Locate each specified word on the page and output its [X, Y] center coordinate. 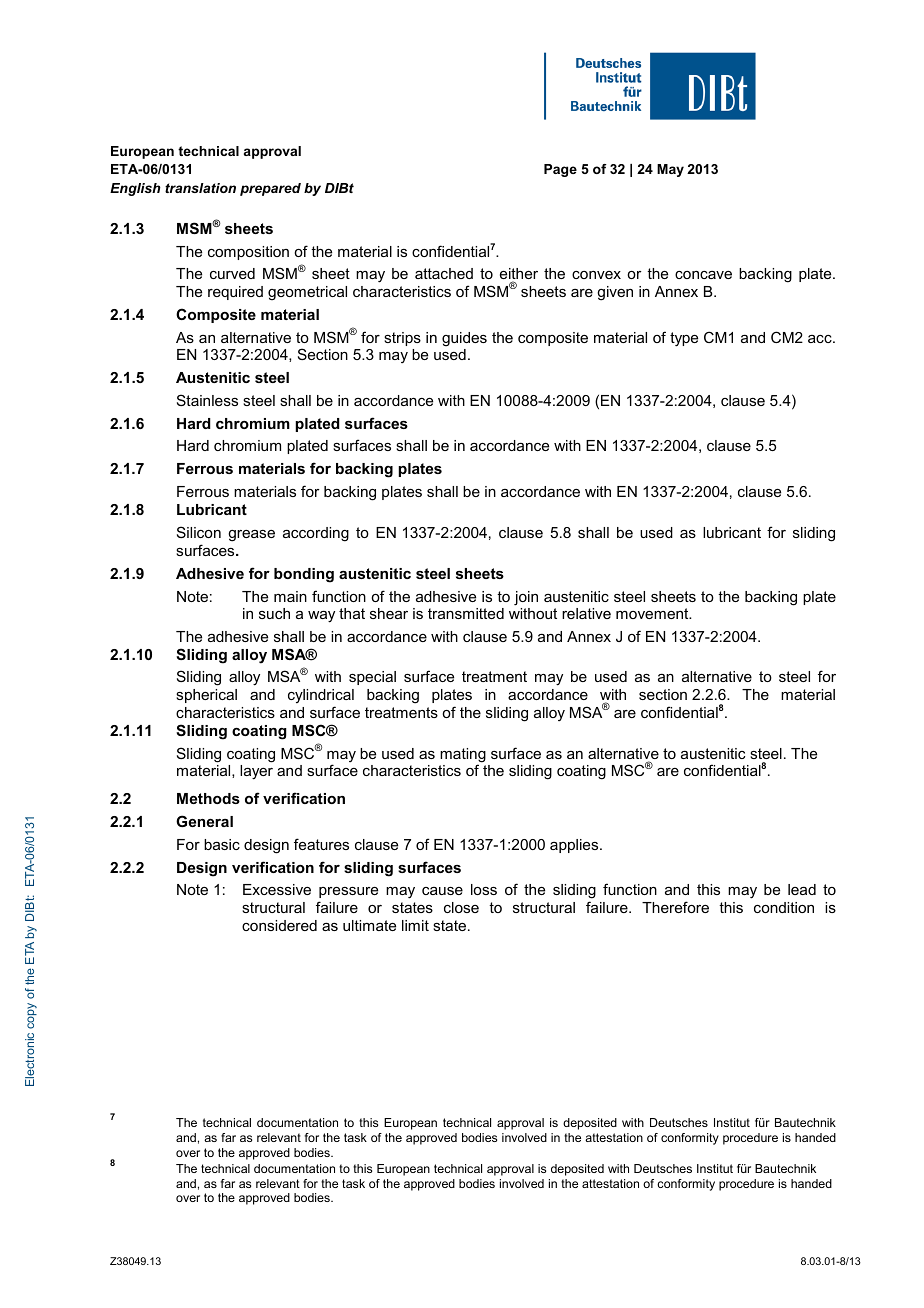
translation [200, 188]
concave [703, 275]
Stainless [207, 400]
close [461, 907]
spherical [206, 696]
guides [464, 339]
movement [653, 613]
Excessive [277, 889]
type [684, 339]
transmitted [466, 613]
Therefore [675, 907]
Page [560, 170]
